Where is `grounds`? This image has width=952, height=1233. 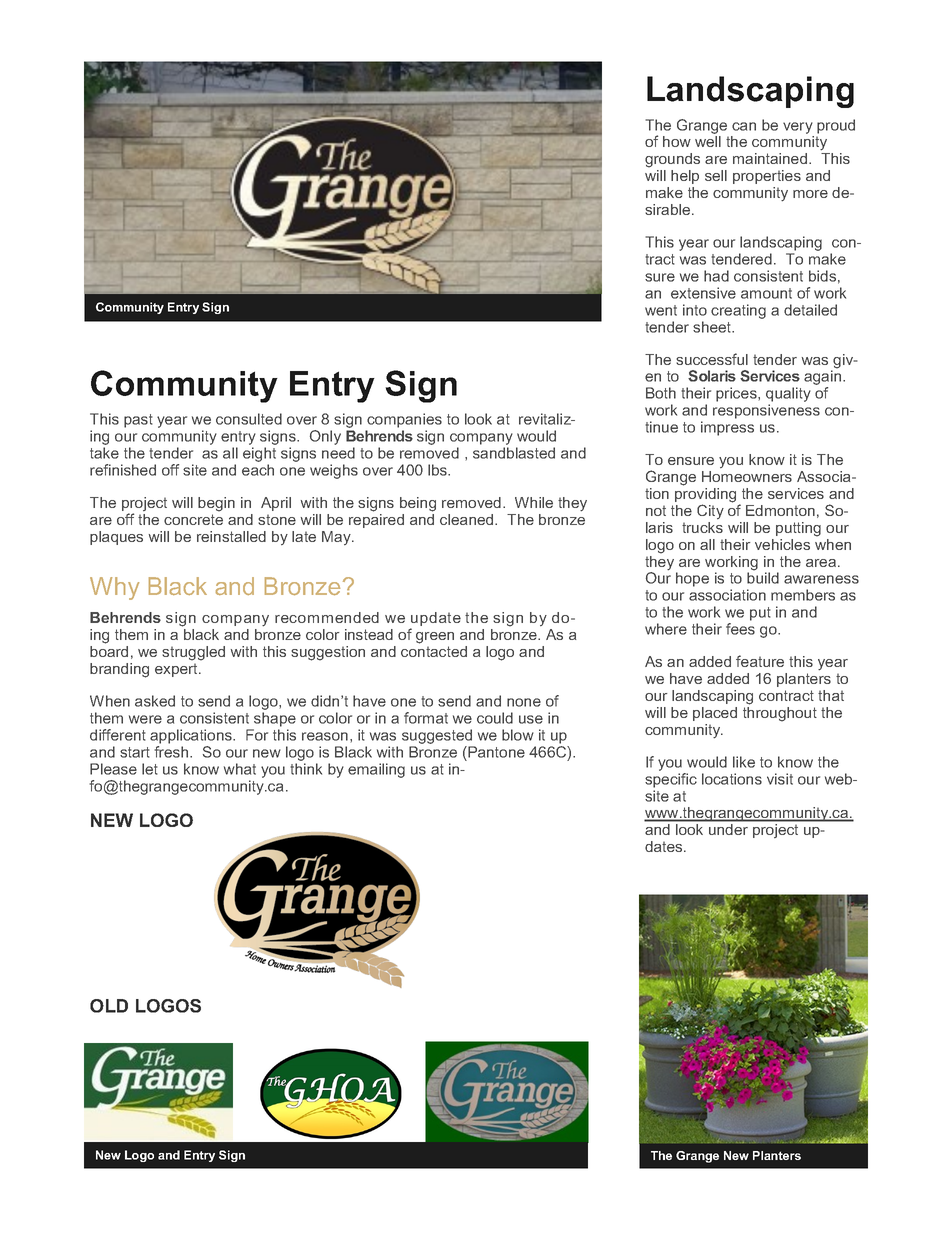
grounds is located at coordinates (672, 160).
